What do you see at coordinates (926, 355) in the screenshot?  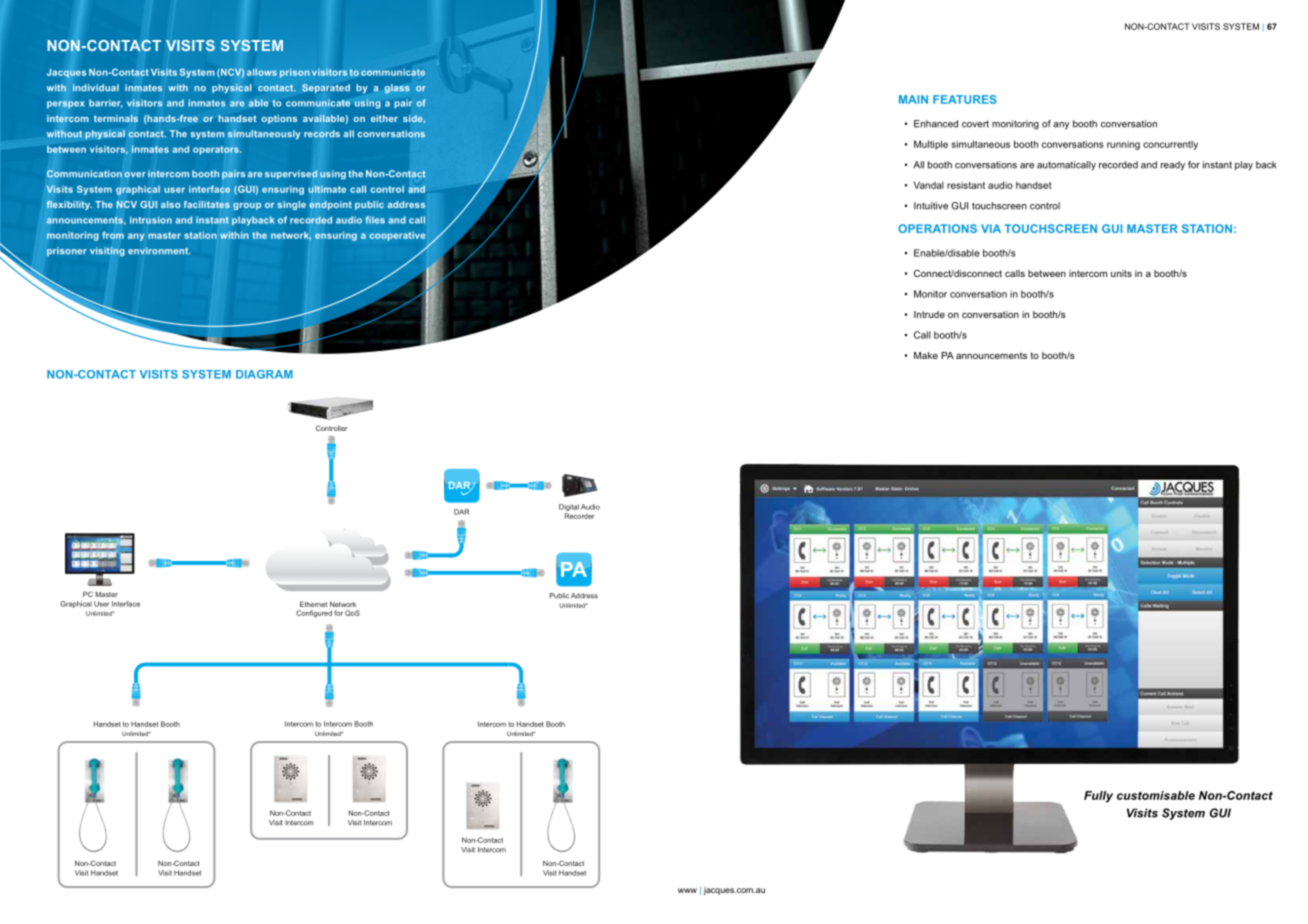 I see `Make` at bounding box center [926, 355].
